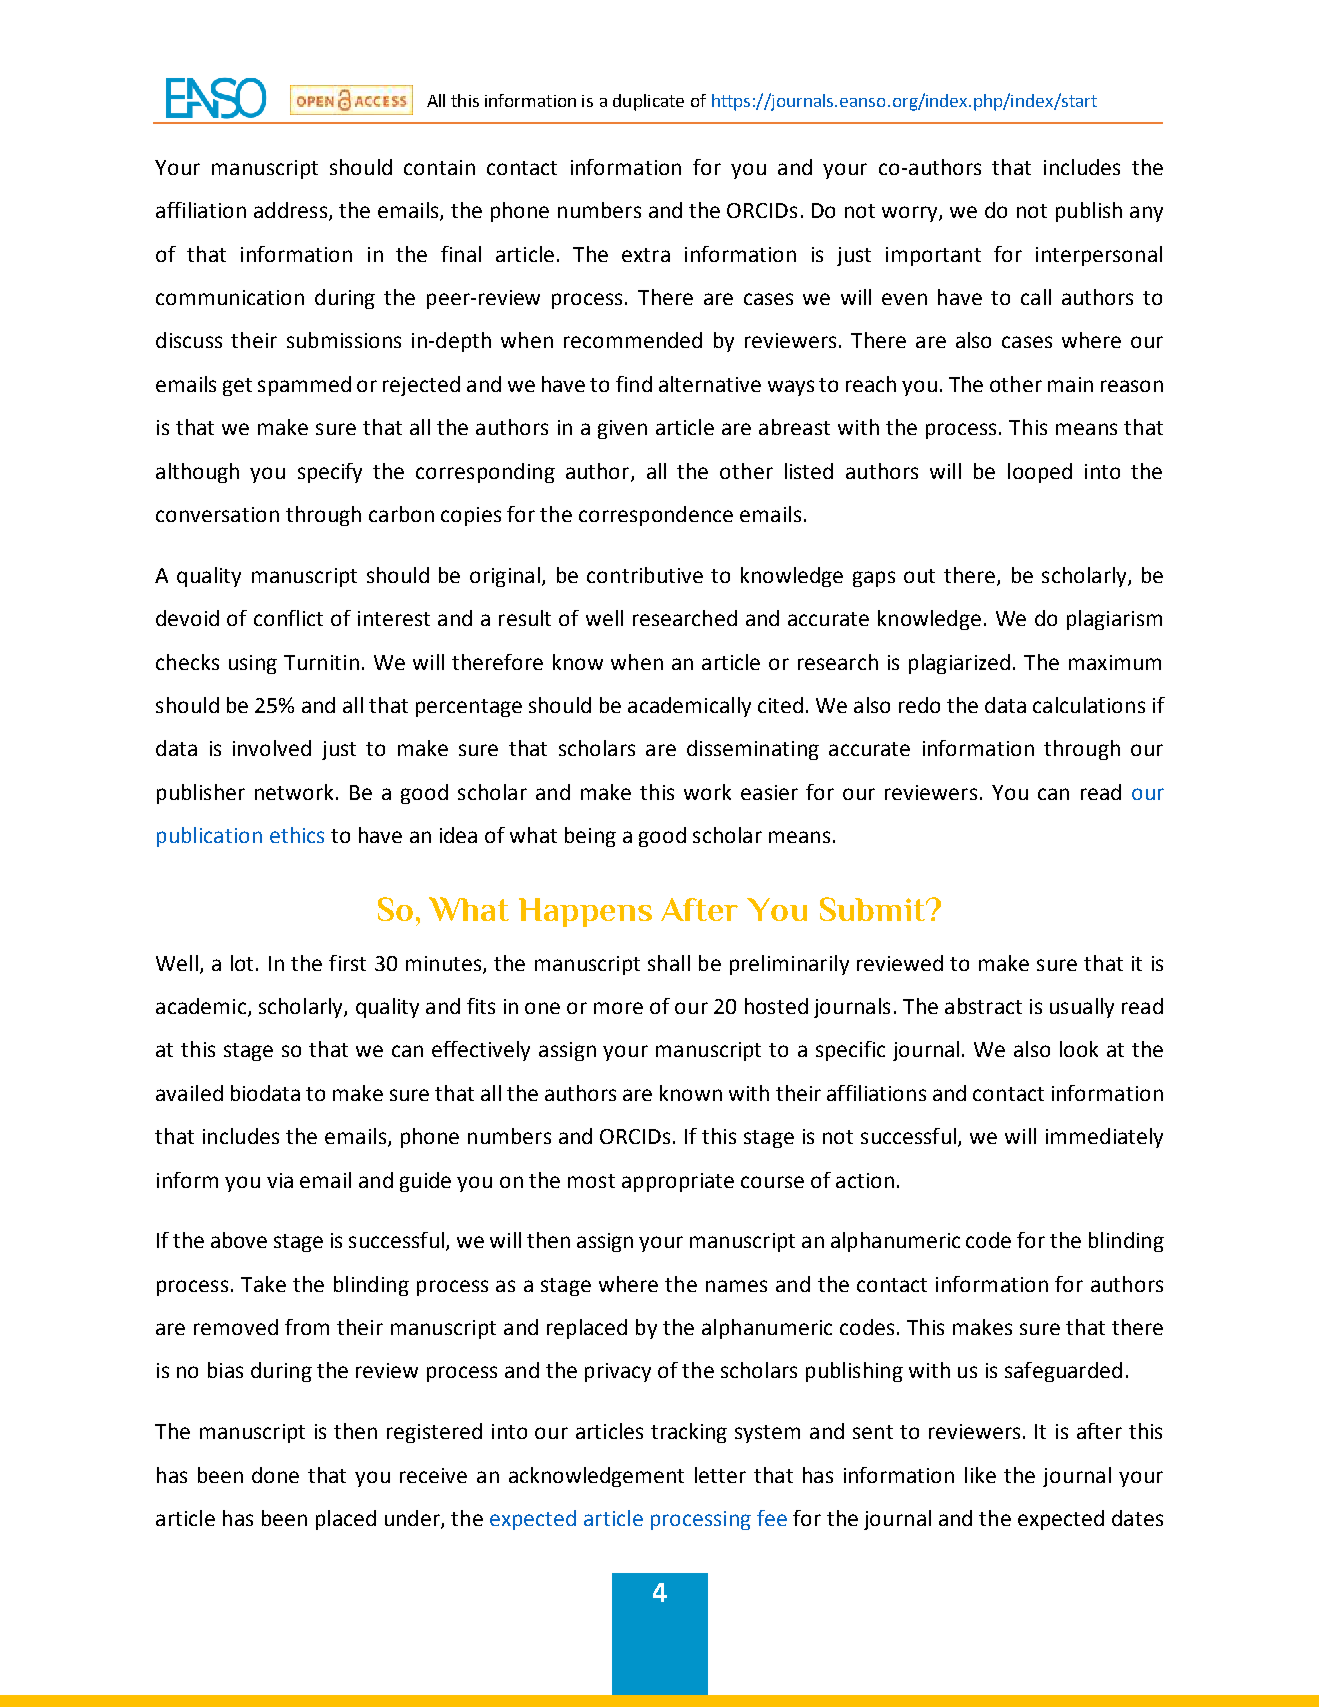 This page has height=1707, width=1319. What do you see at coordinates (678, 1182) in the page?
I see `appropriate` at bounding box center [678, 1182].
